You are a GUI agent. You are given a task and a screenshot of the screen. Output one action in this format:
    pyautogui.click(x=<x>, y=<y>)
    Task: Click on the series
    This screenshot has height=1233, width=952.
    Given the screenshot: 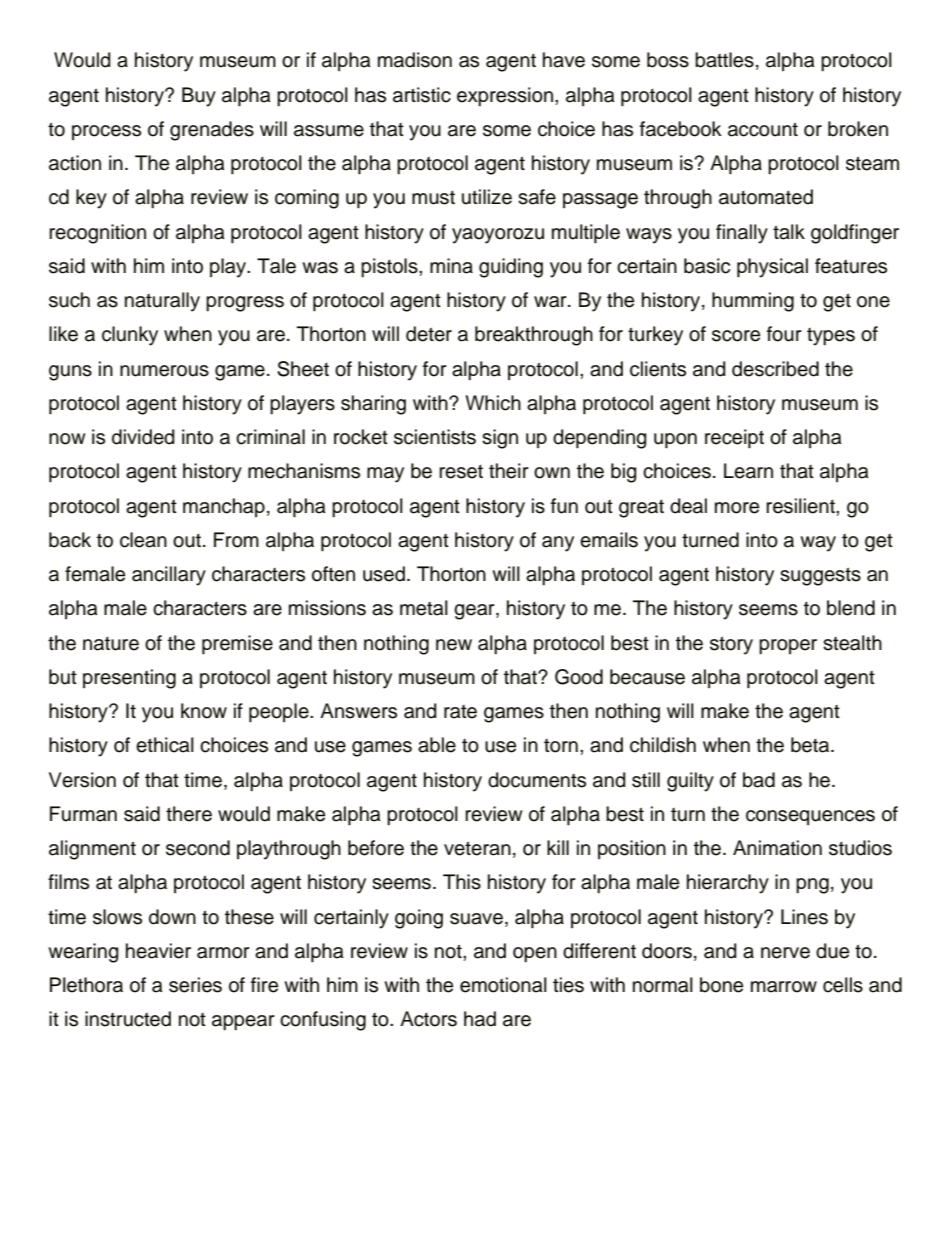 What is the action you would take?
    pyautogui.click(x=195, y=985)
